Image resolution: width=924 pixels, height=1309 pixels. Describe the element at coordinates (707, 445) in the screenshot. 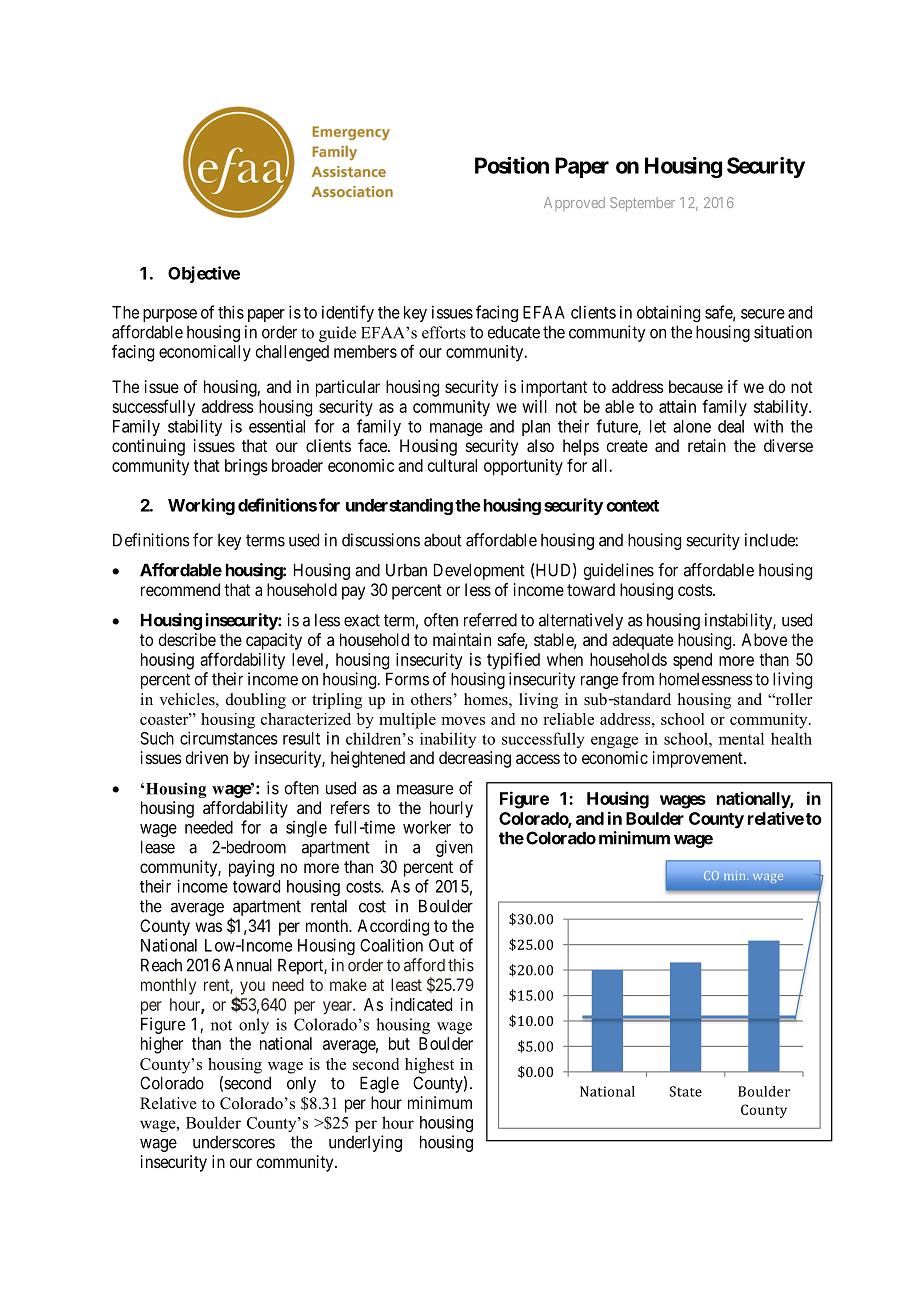

I see `retain` at that location.
